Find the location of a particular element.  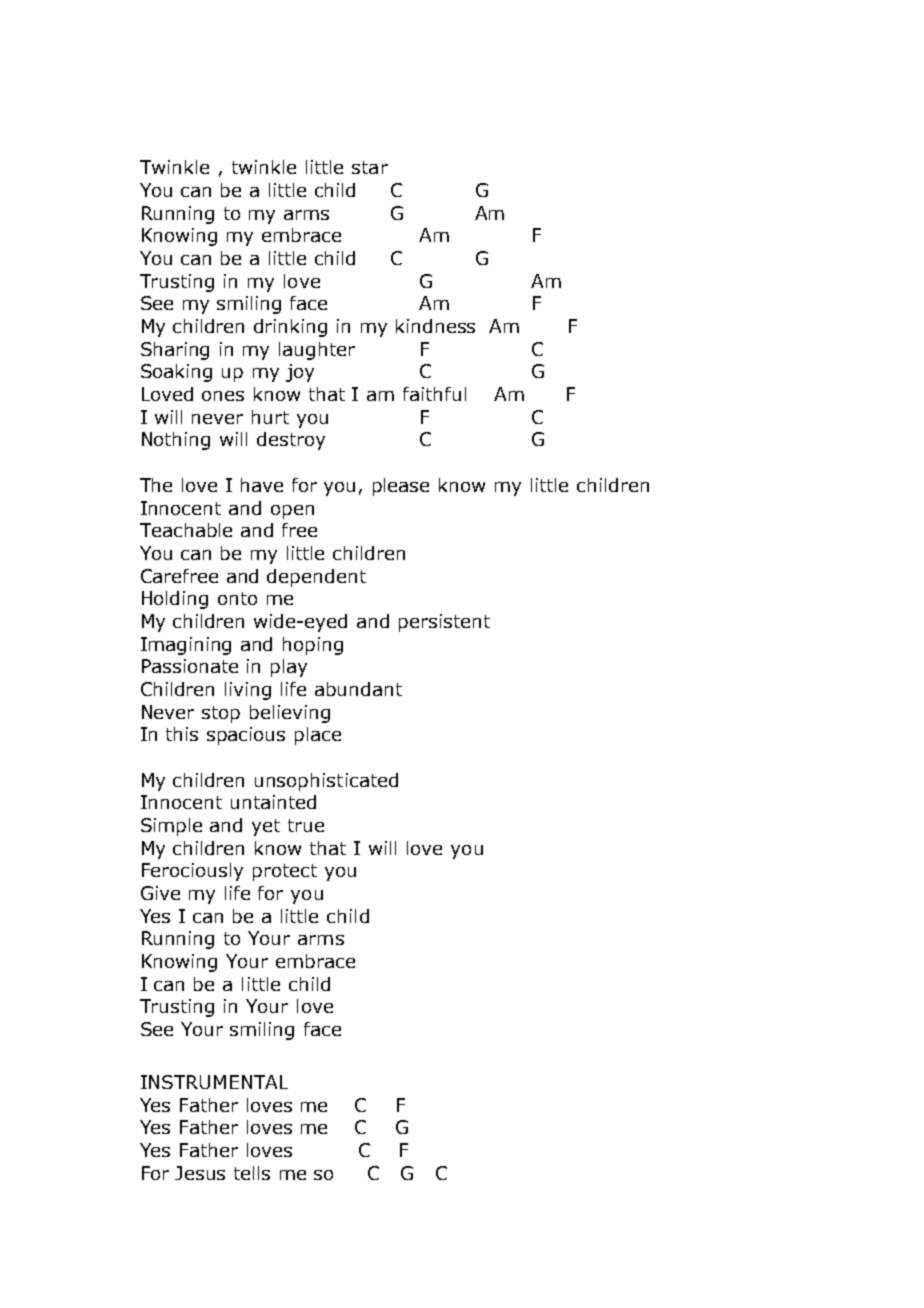

kindness is located at coordinates (435, 326).
